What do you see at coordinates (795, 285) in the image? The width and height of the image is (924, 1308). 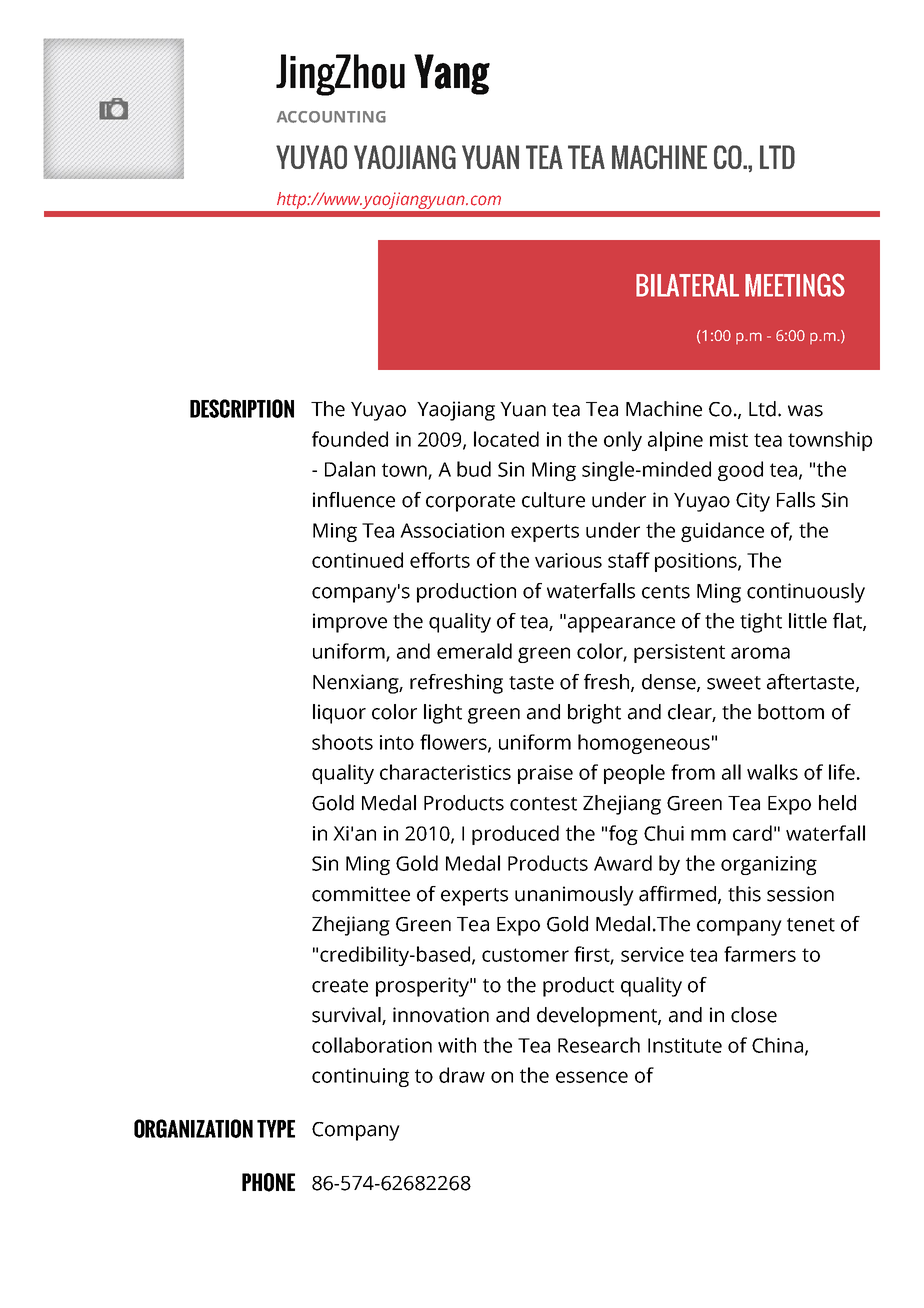 I see `MEETINGS` at bounding box center [795, 285].
